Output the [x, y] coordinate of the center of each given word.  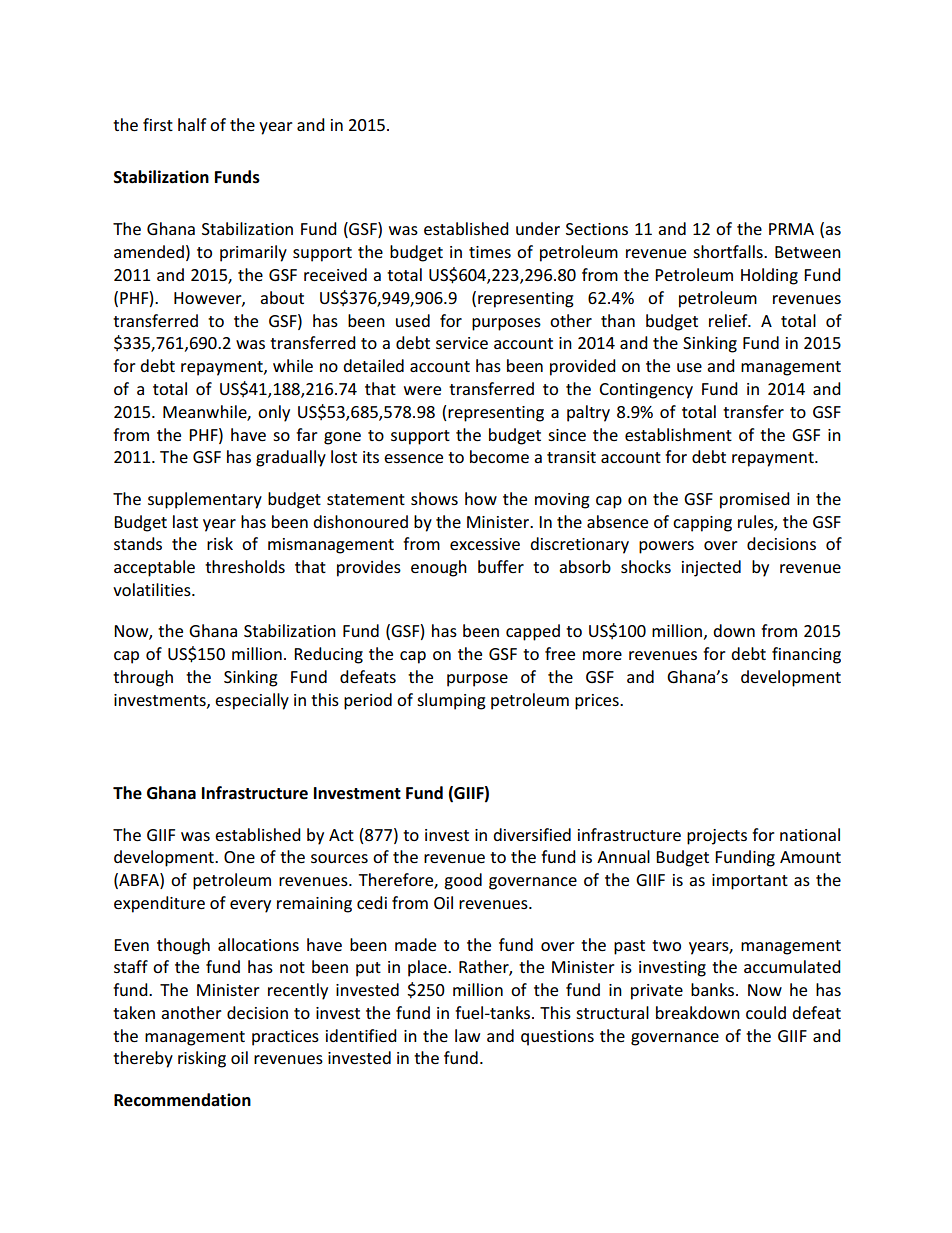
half [192, 124]
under [538, 228]
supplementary [205, 500]
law [467, 1035]
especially [252, 701]
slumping [451, 701]
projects [717, 837]
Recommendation [182, 1100]
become [499, 456]
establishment [678, 434]
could [766, 1012]
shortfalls [729, 251]
